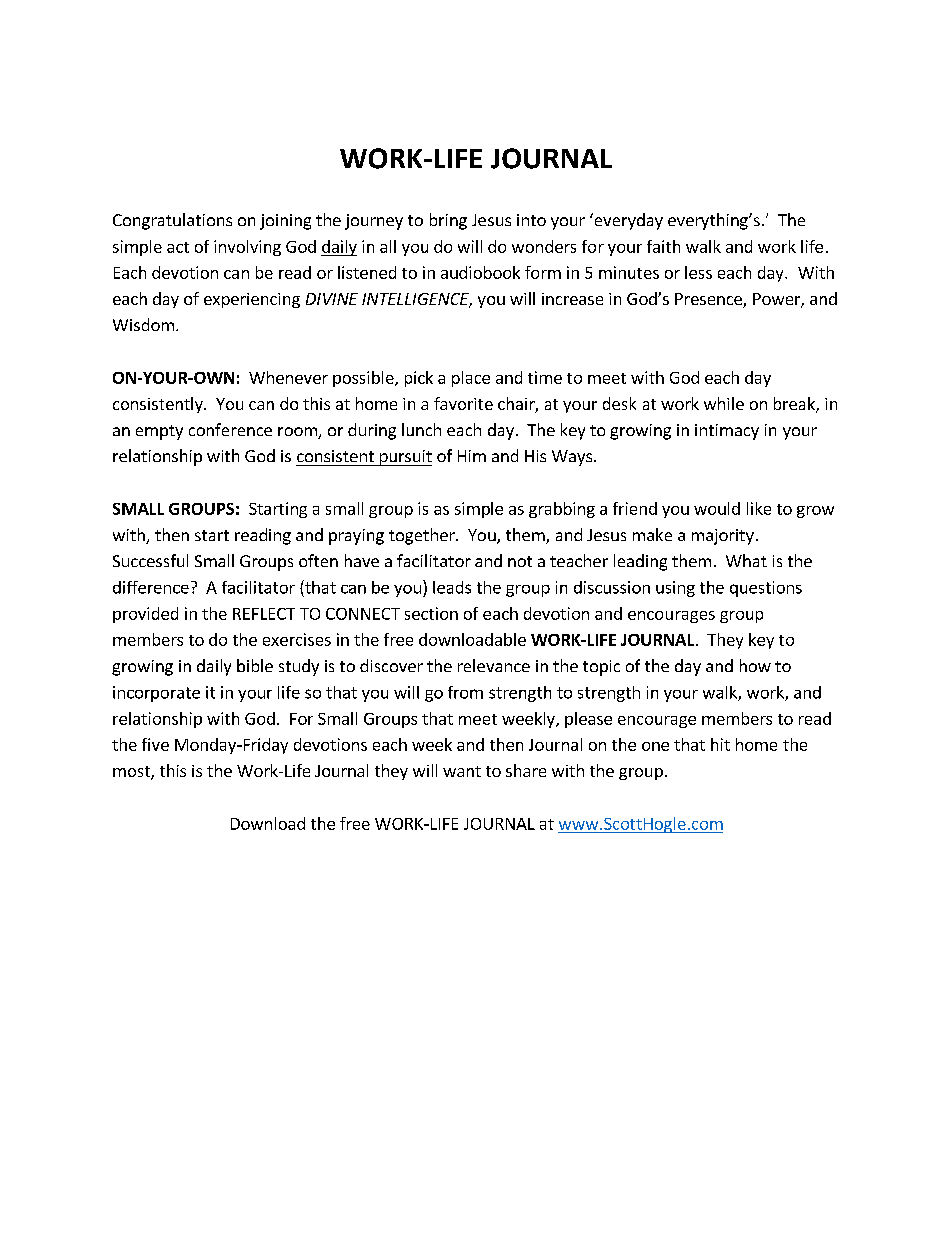 The image size is (952, 1233). I want to click on act, so click(178, 247).
